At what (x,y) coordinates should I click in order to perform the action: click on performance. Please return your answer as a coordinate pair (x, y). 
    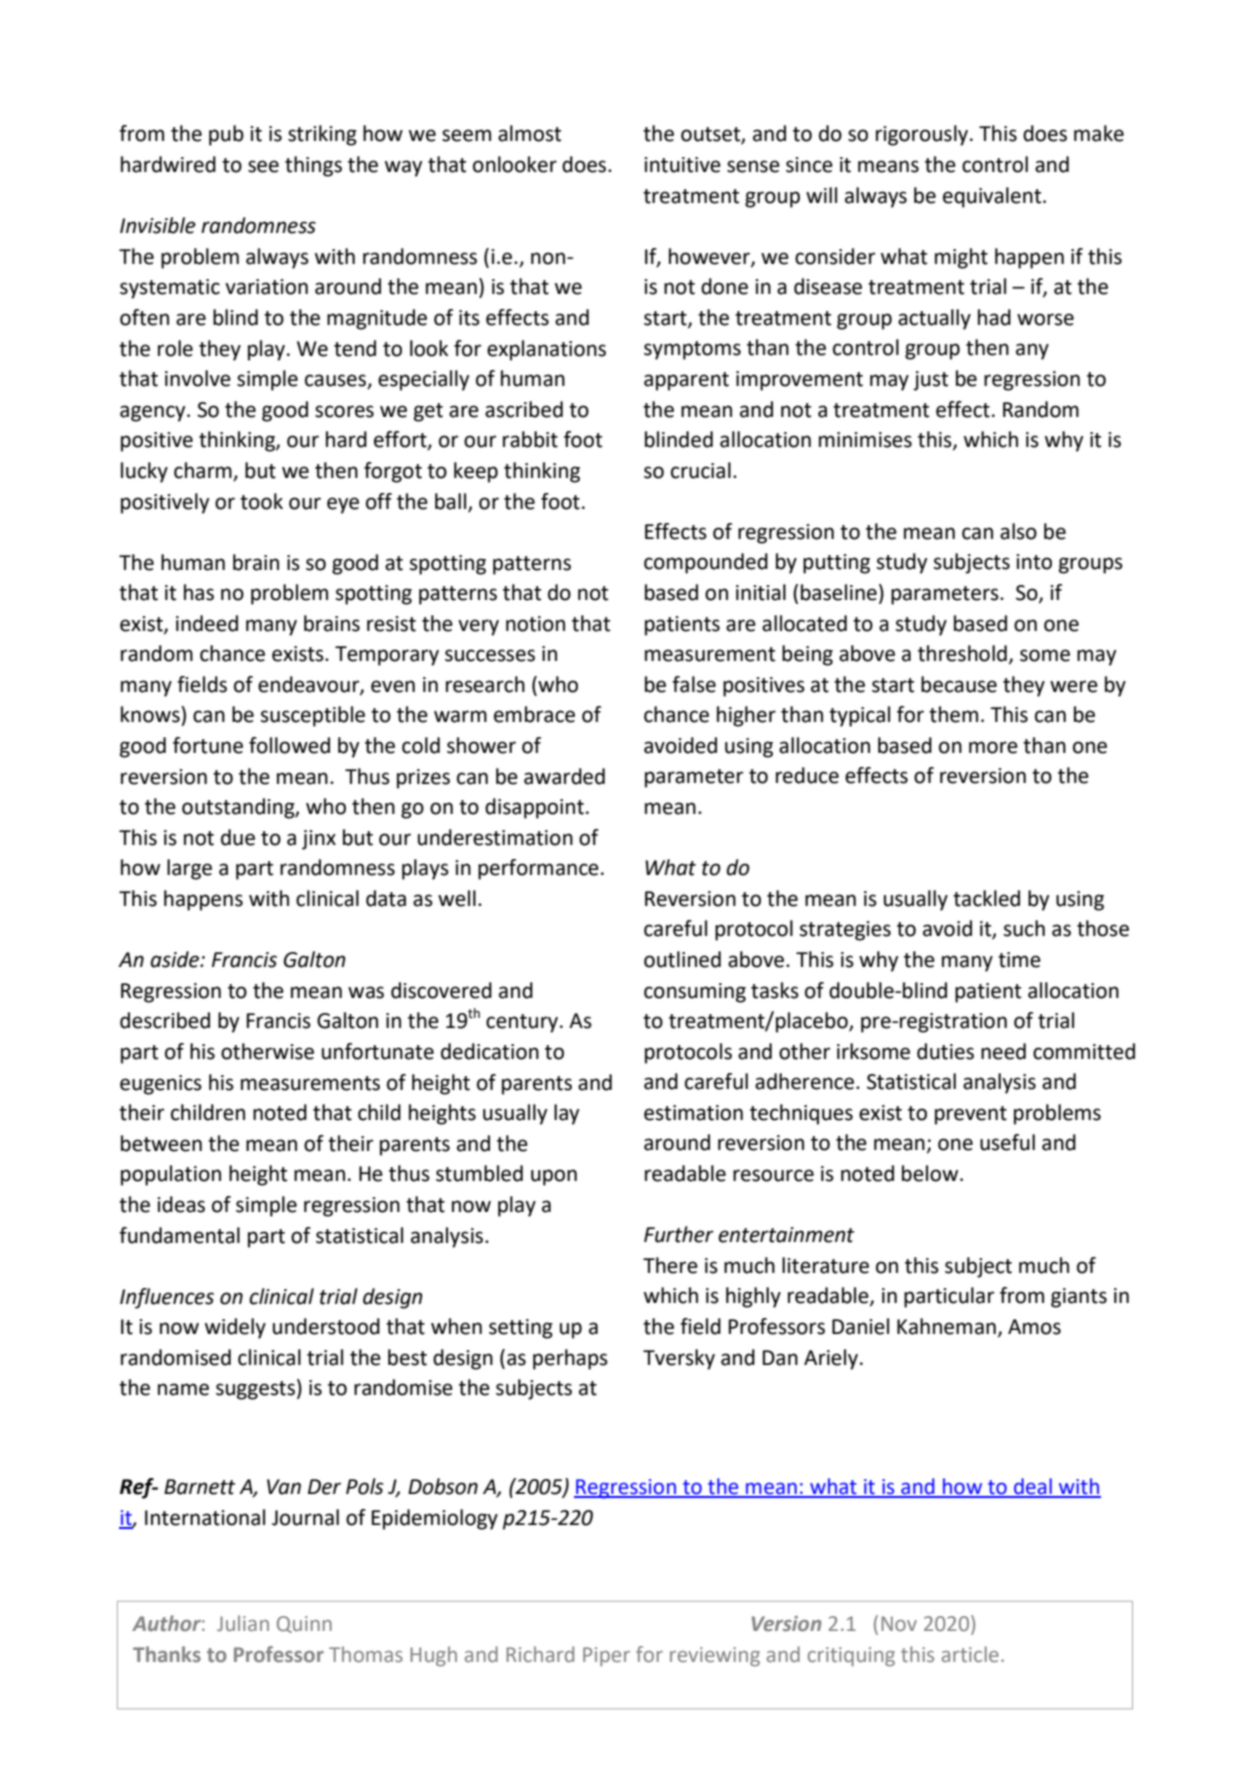
    Looking at the image, I should click on (538, 869).
